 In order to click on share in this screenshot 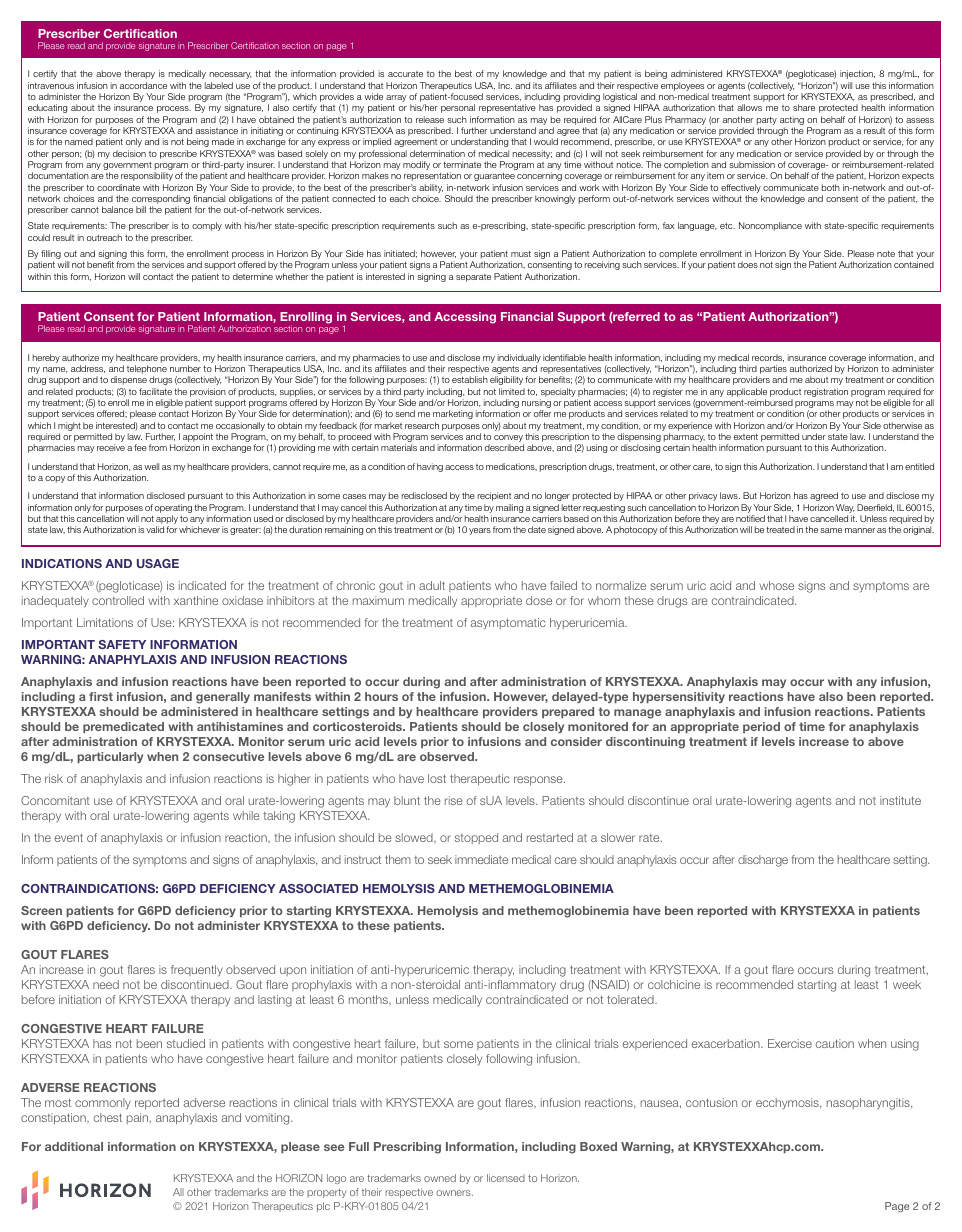, I will do `click(804, 107)`.
